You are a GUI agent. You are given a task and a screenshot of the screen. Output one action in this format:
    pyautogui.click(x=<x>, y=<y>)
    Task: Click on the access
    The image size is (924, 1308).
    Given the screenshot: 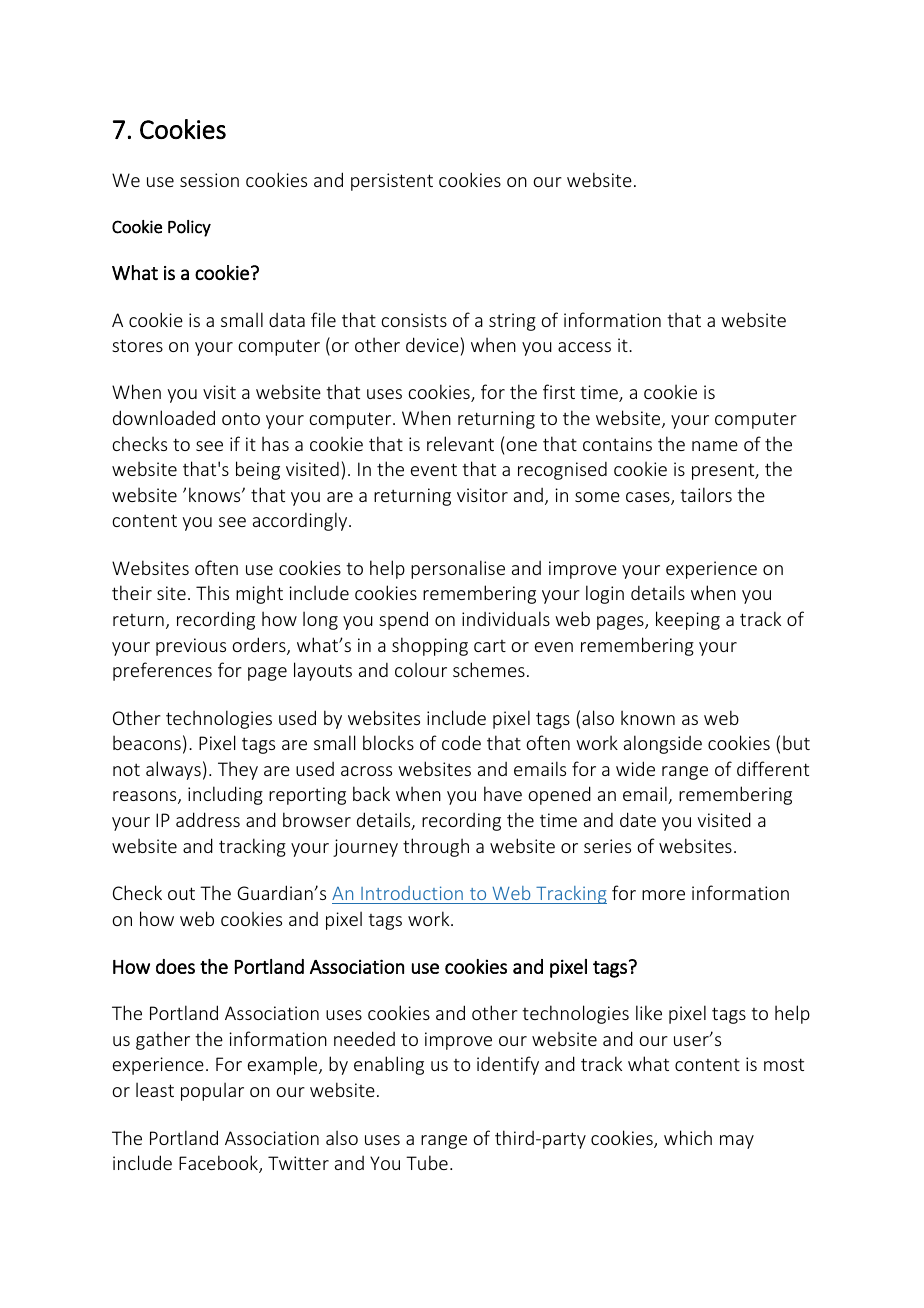 What is the action you would take?
    pyautogui.click(x=584, y=347)
